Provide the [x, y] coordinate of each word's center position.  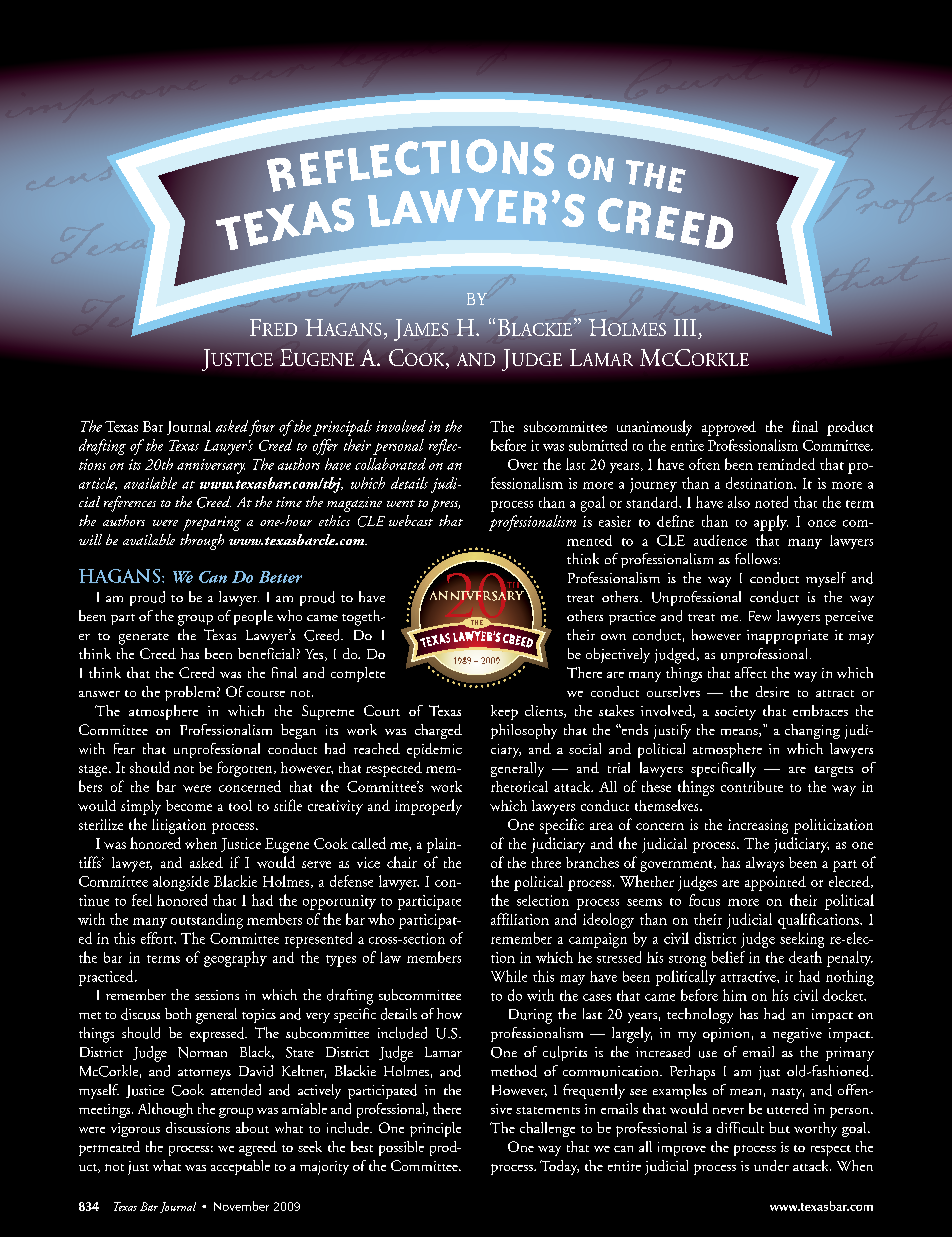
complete [358, 674]
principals [342, 428]
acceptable [240, 1167]
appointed [775, 883]
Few [760, 616]
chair [402, 862]
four [262, 428]
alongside [181, 883]
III [685, 327]
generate [144, 639]
